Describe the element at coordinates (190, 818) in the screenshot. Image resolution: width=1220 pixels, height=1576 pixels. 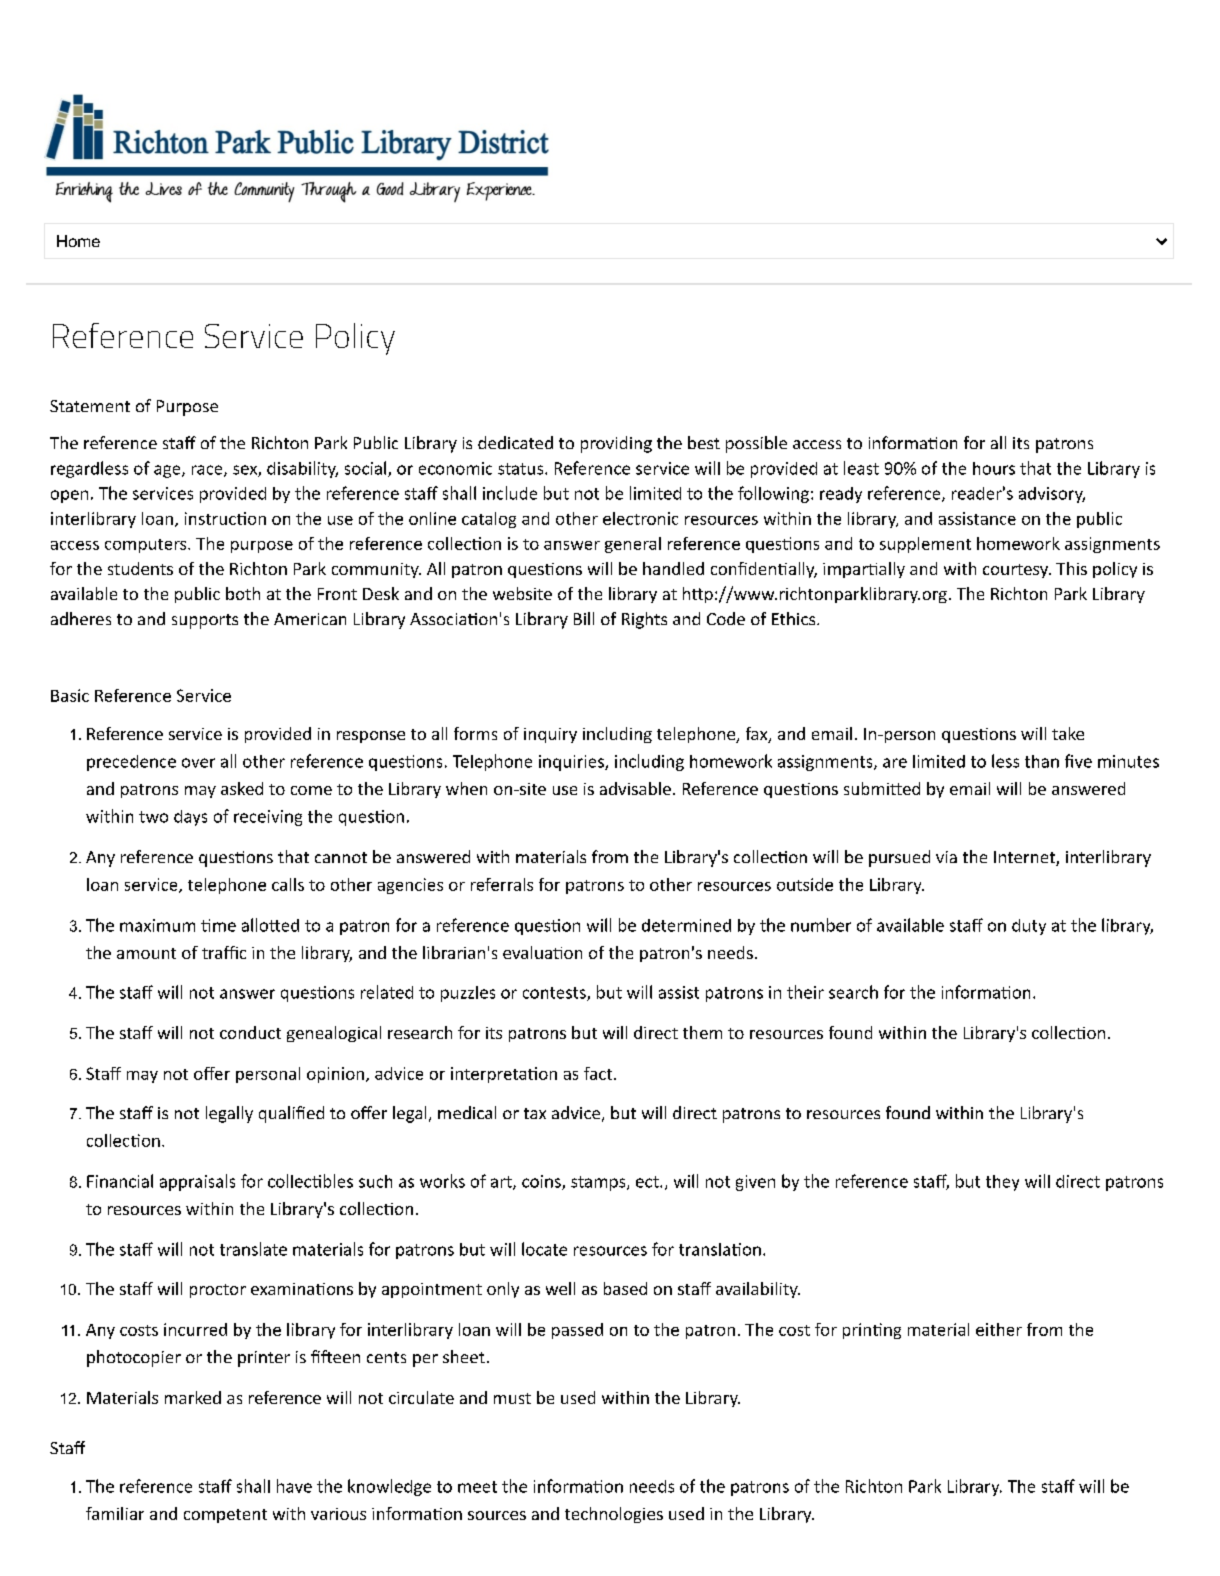
I see `days` at that location.
